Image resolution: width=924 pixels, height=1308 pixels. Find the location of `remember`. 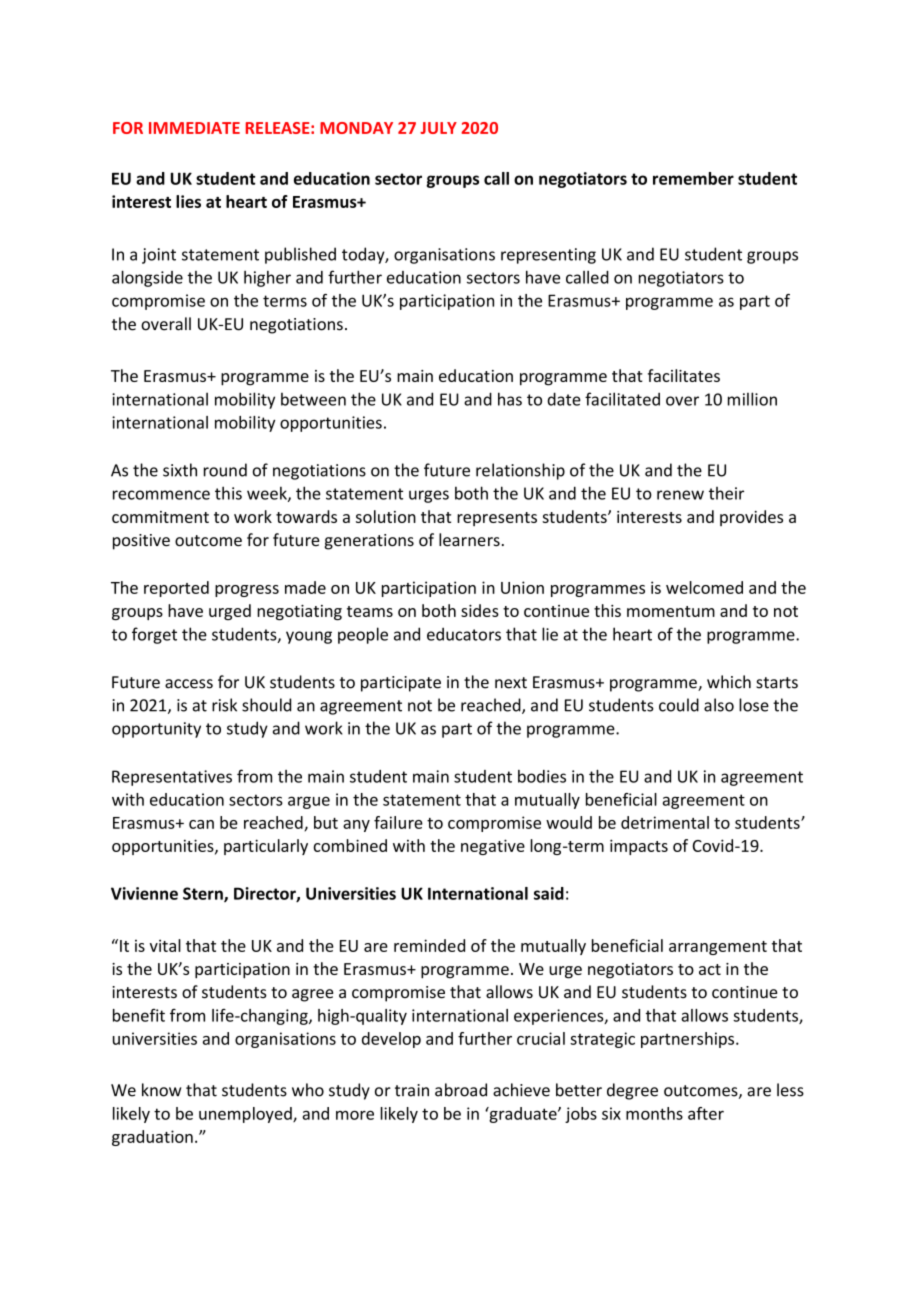

remember is located at coordinates (693, 178).
